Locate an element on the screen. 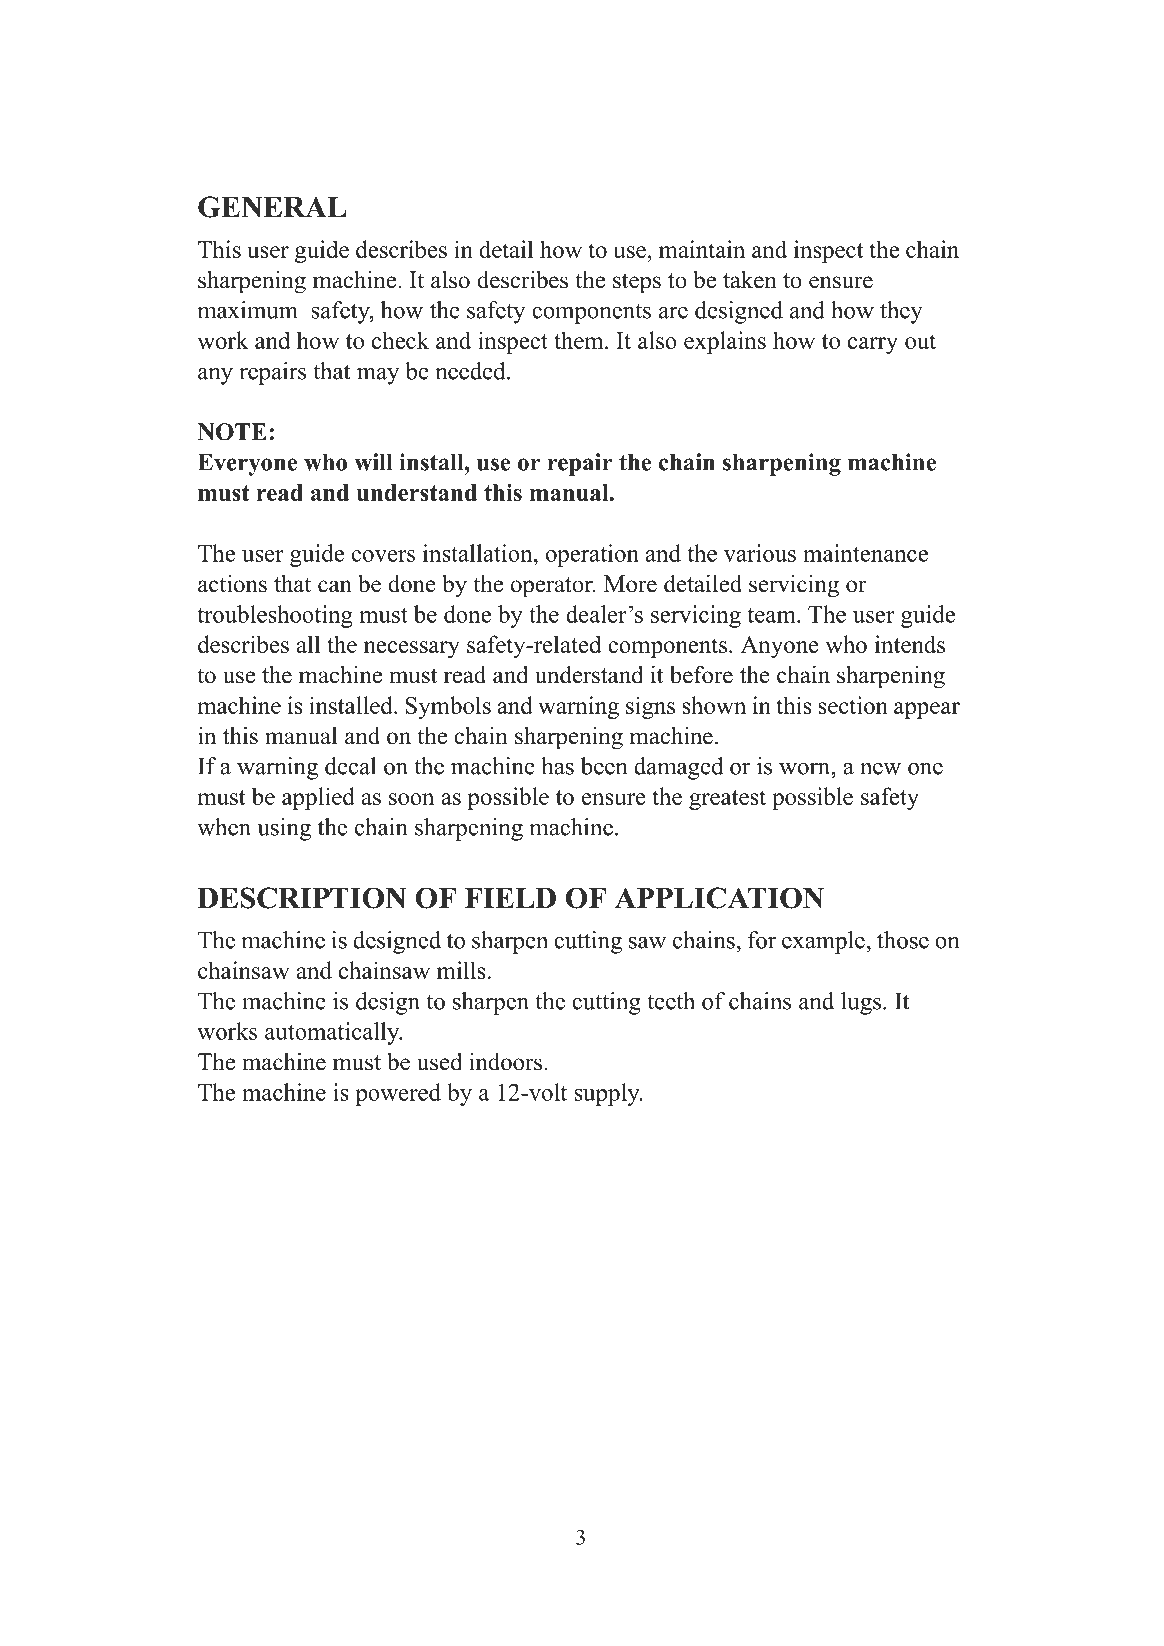  automatically is located at coordinates (333, 1033).
